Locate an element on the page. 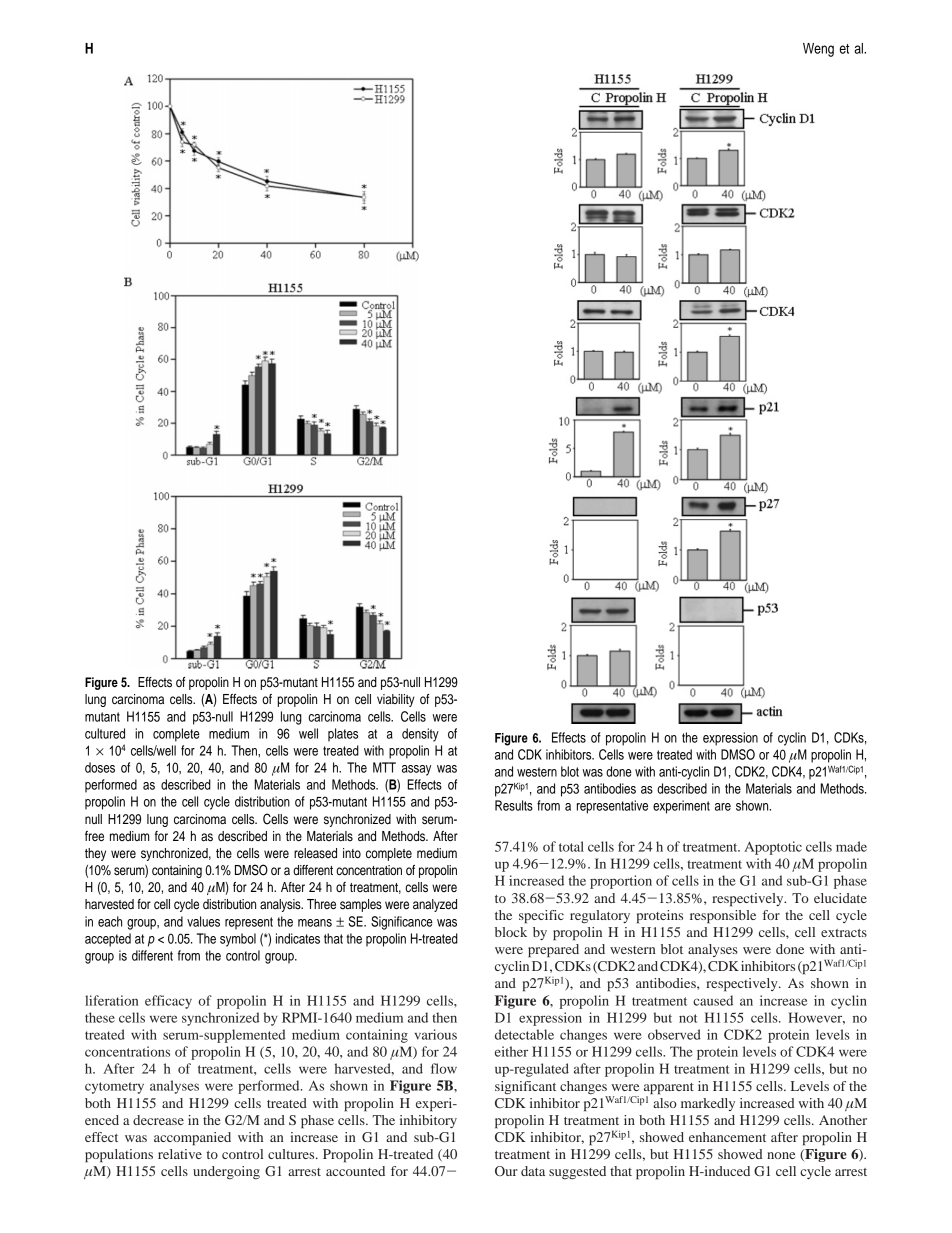  none is located at coordinates (781, 1155).
